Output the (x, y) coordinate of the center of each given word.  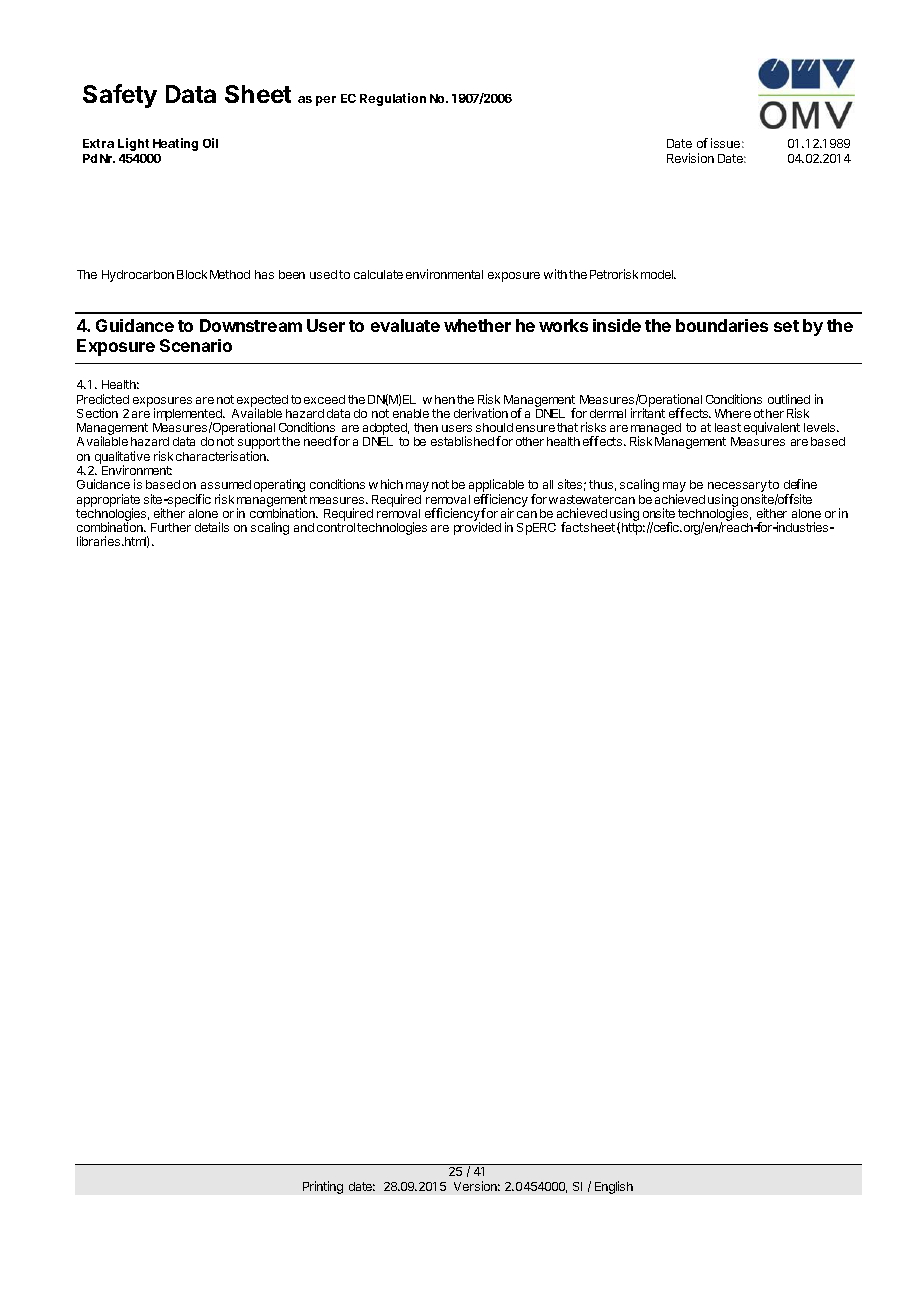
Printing (323, 1187)
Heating (175, 144)
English (614, 1187)
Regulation (393, 99)
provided (477, 528)
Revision (690, 158)
